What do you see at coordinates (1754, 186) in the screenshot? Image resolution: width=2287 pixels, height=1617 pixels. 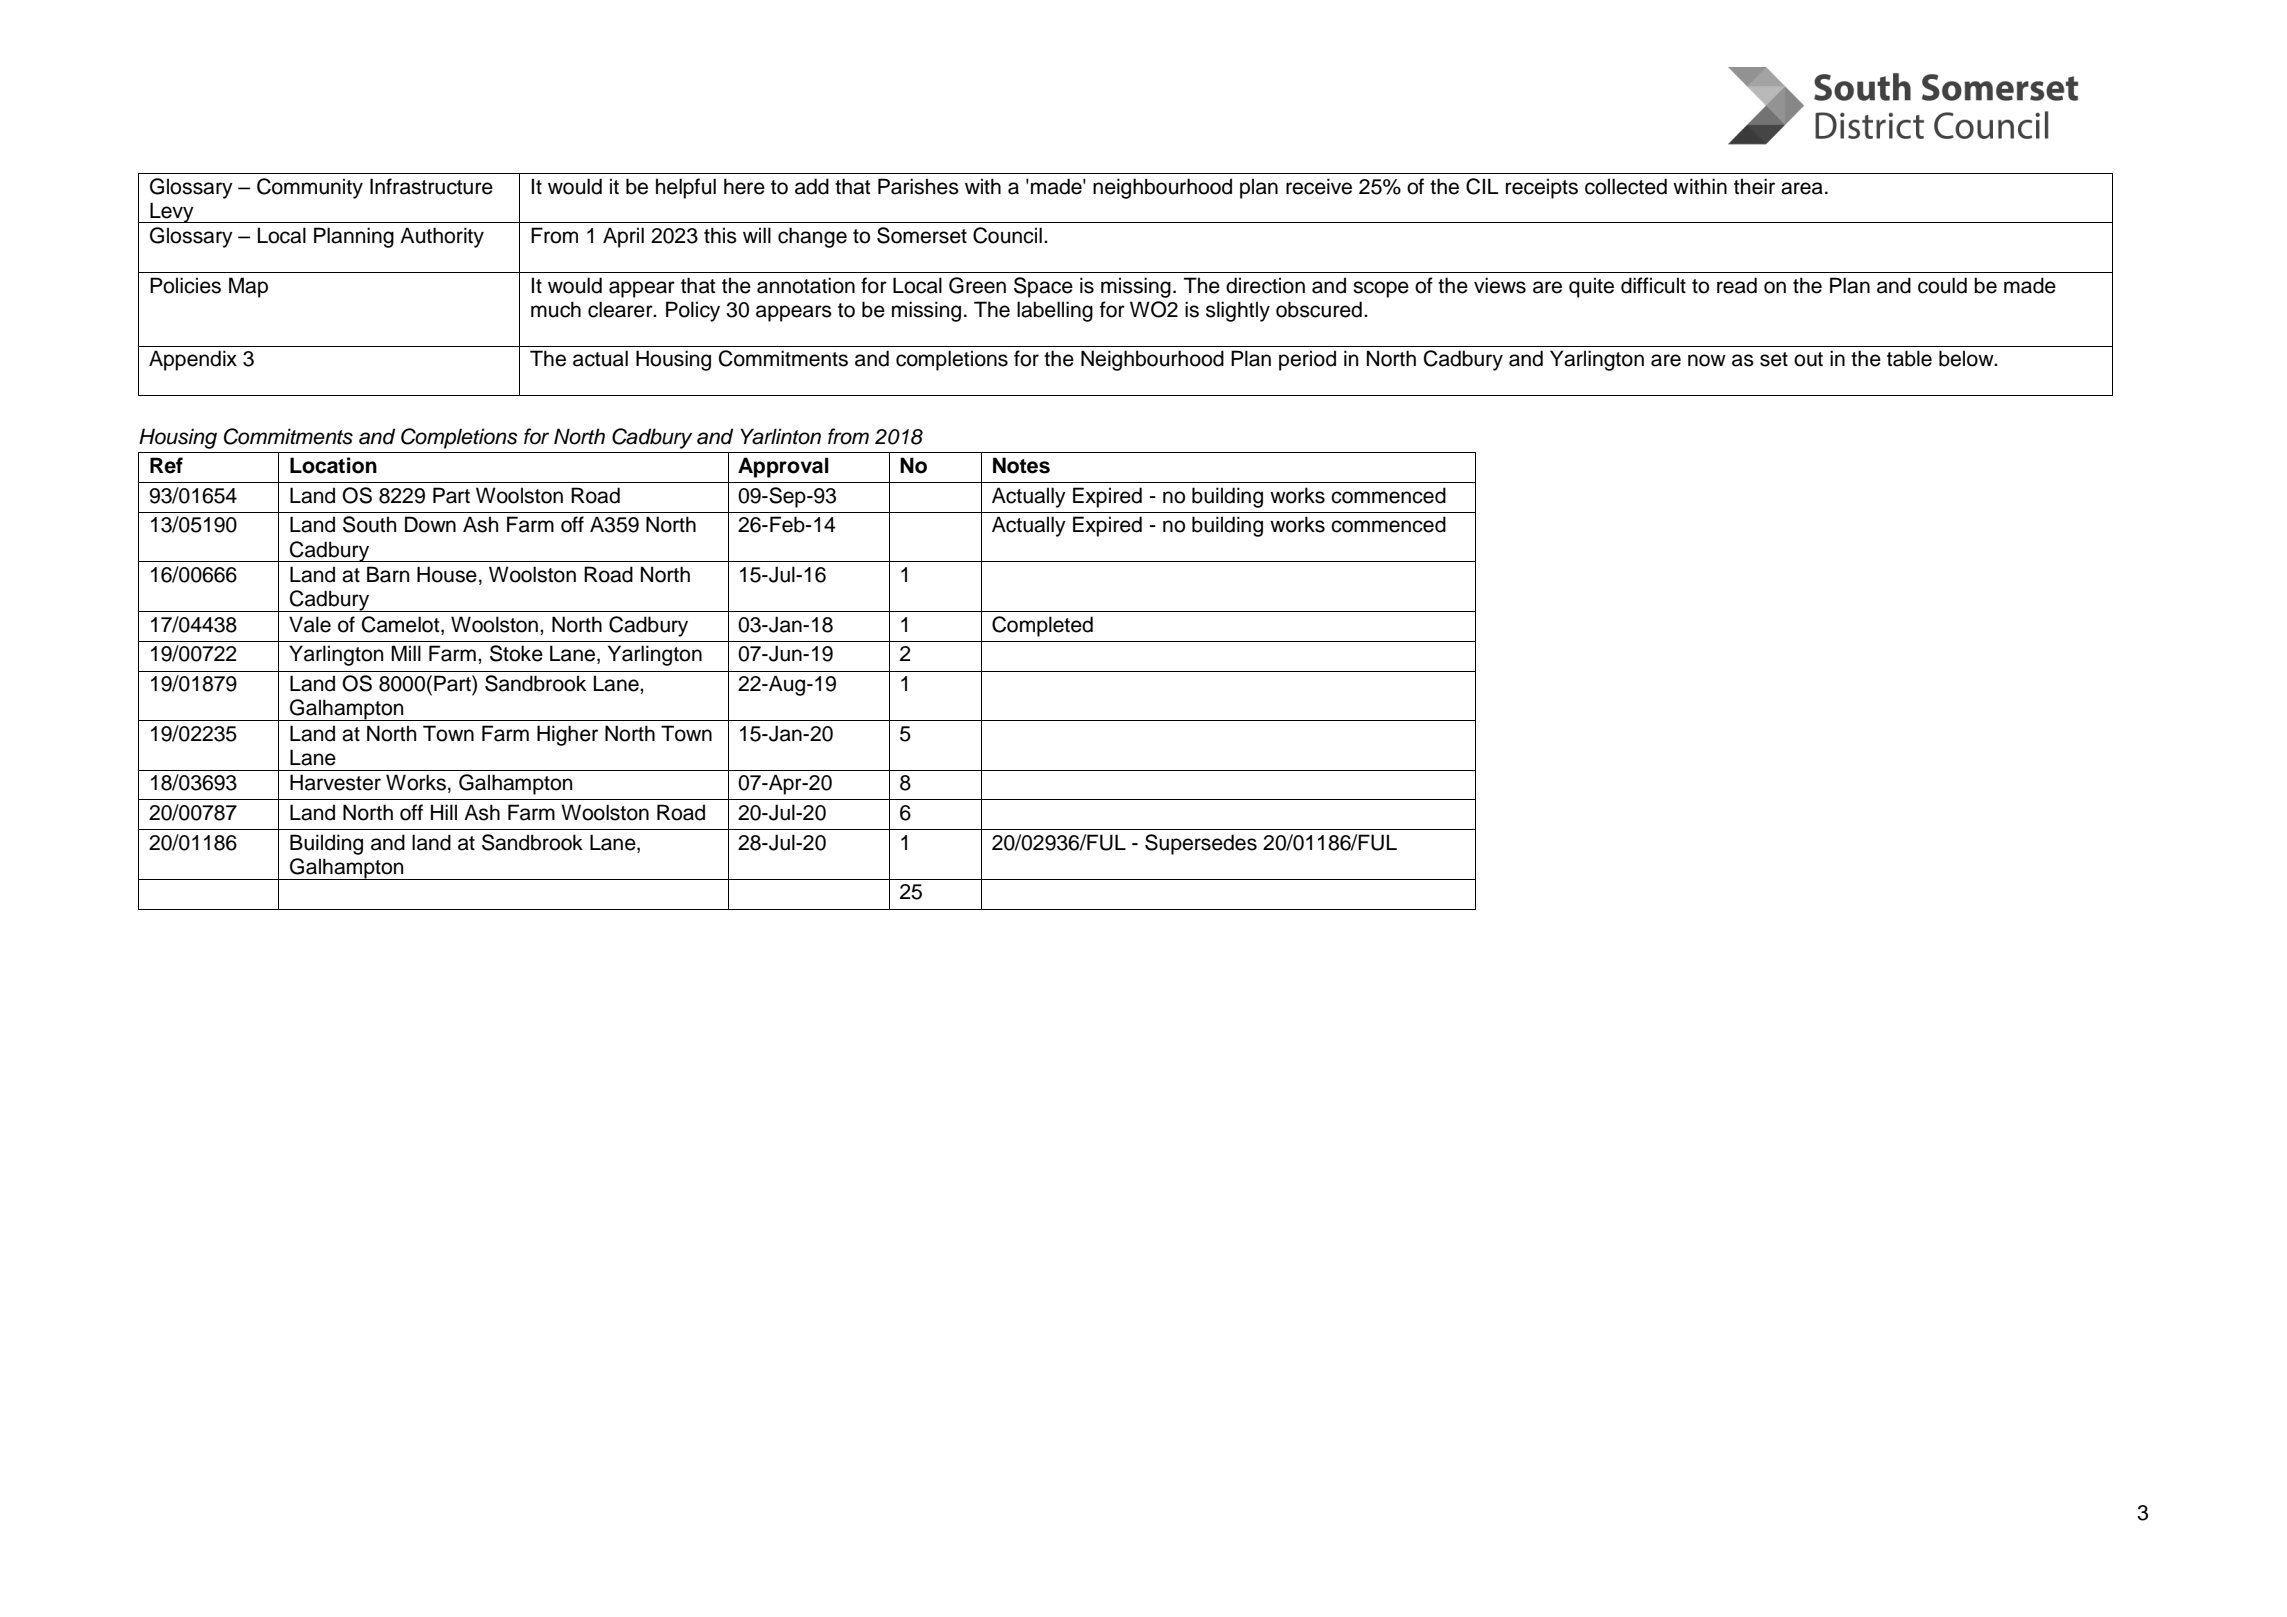 I see `their` at bounding box center [1754, 186].
